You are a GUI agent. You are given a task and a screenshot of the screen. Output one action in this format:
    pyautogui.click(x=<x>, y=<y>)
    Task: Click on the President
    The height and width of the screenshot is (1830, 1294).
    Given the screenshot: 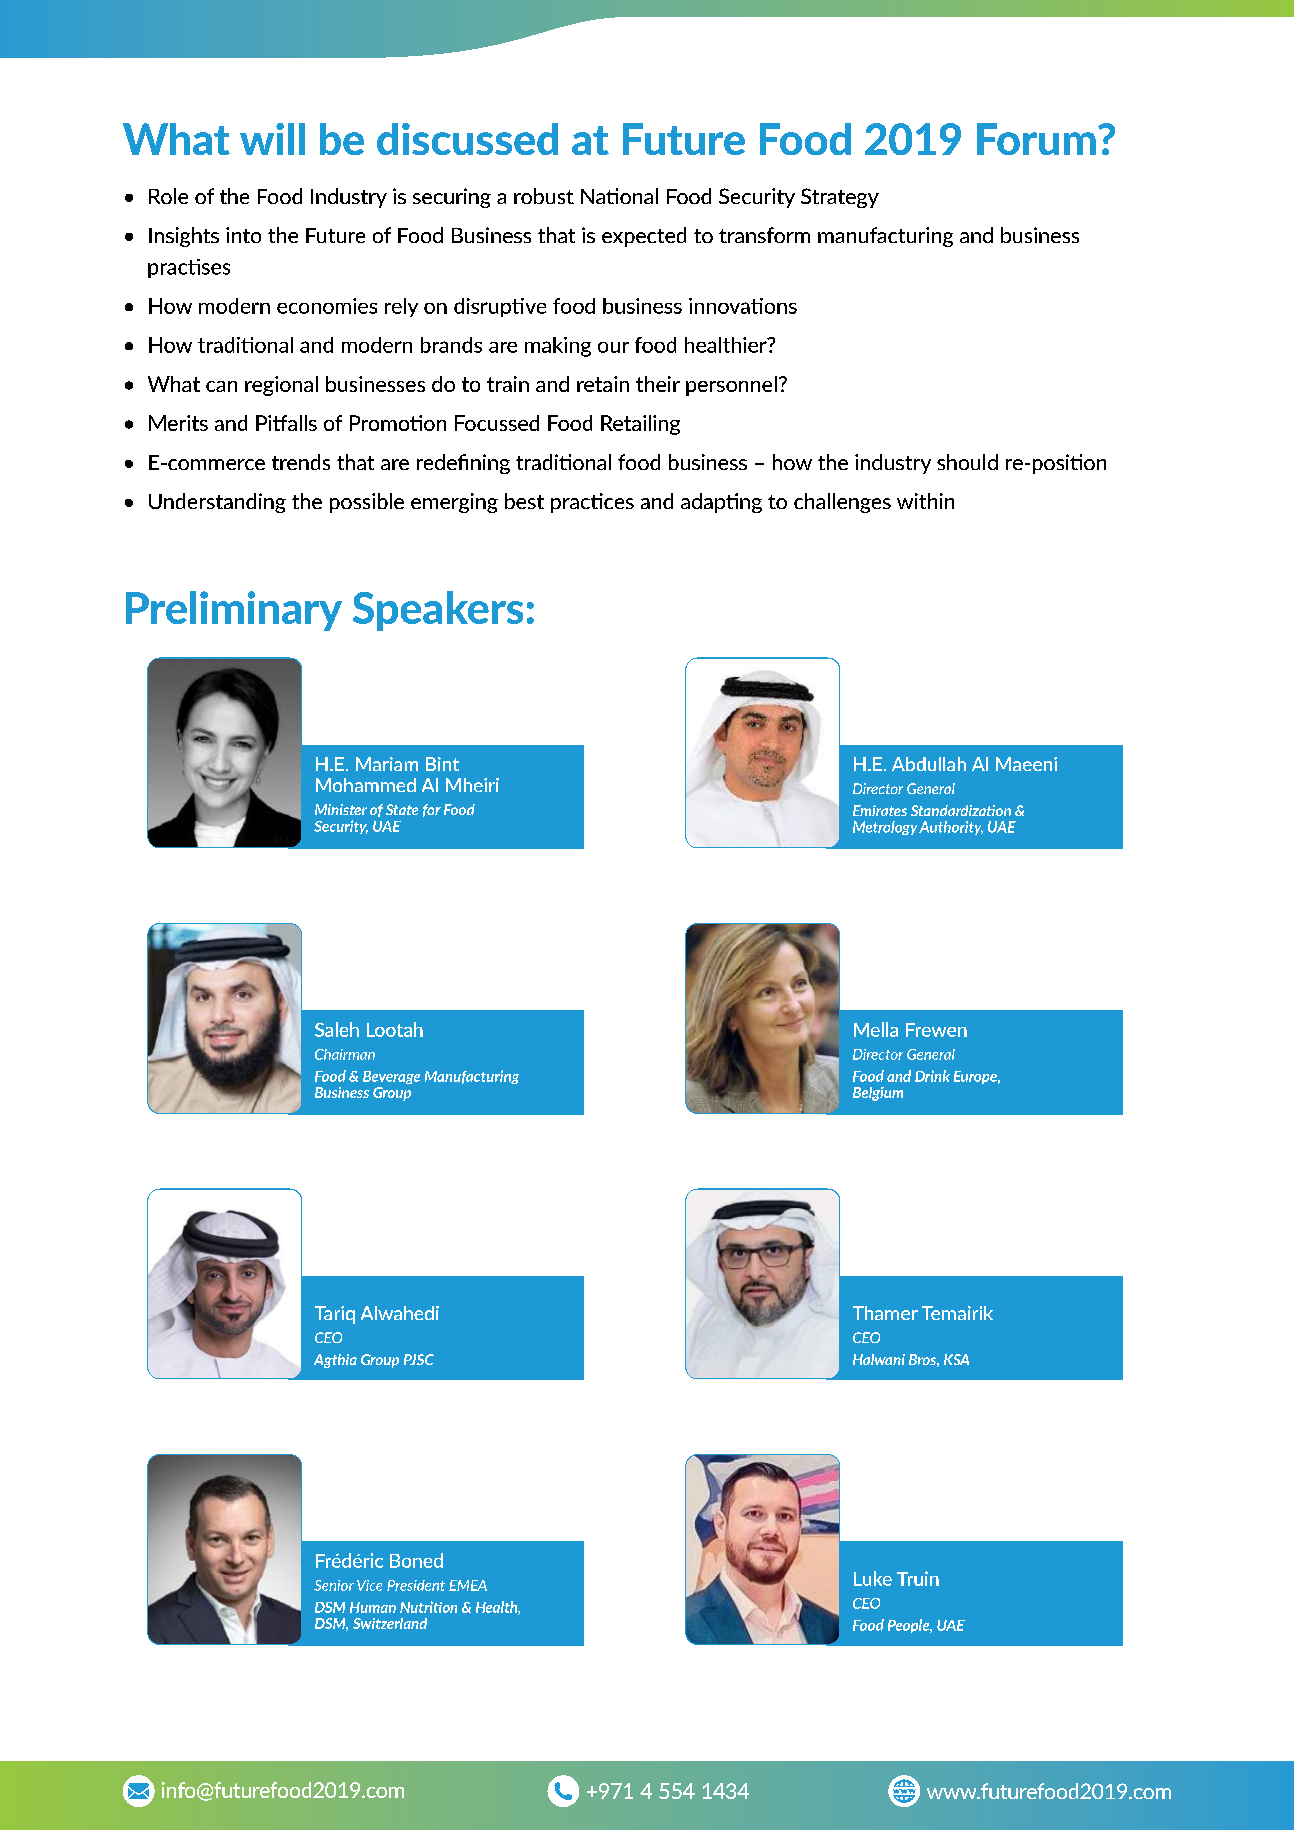 What is the action you would take?
    pyautogui.click(x=416, y=1585)
